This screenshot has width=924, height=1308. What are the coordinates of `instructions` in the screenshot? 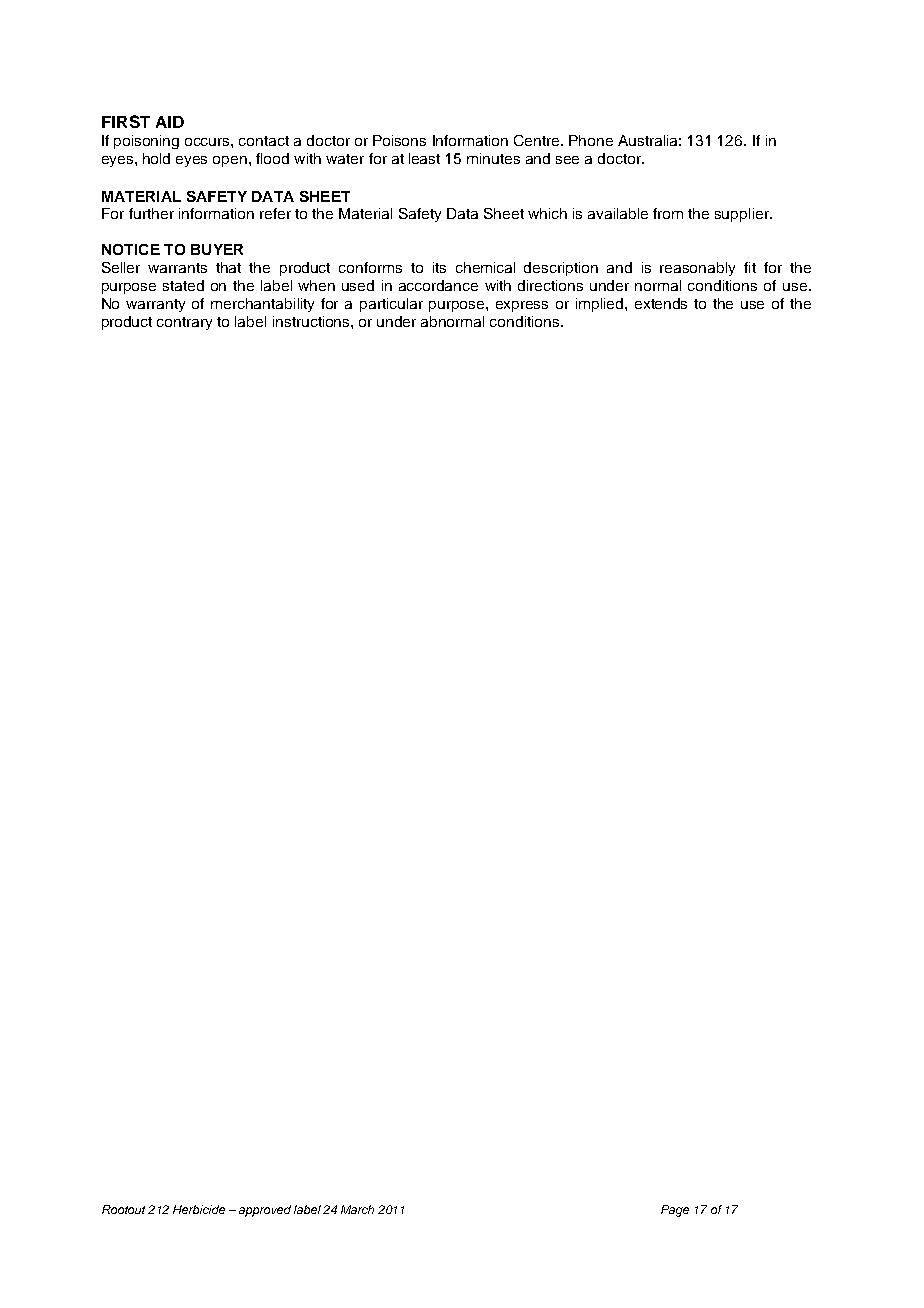 It's located at (312, 321).
